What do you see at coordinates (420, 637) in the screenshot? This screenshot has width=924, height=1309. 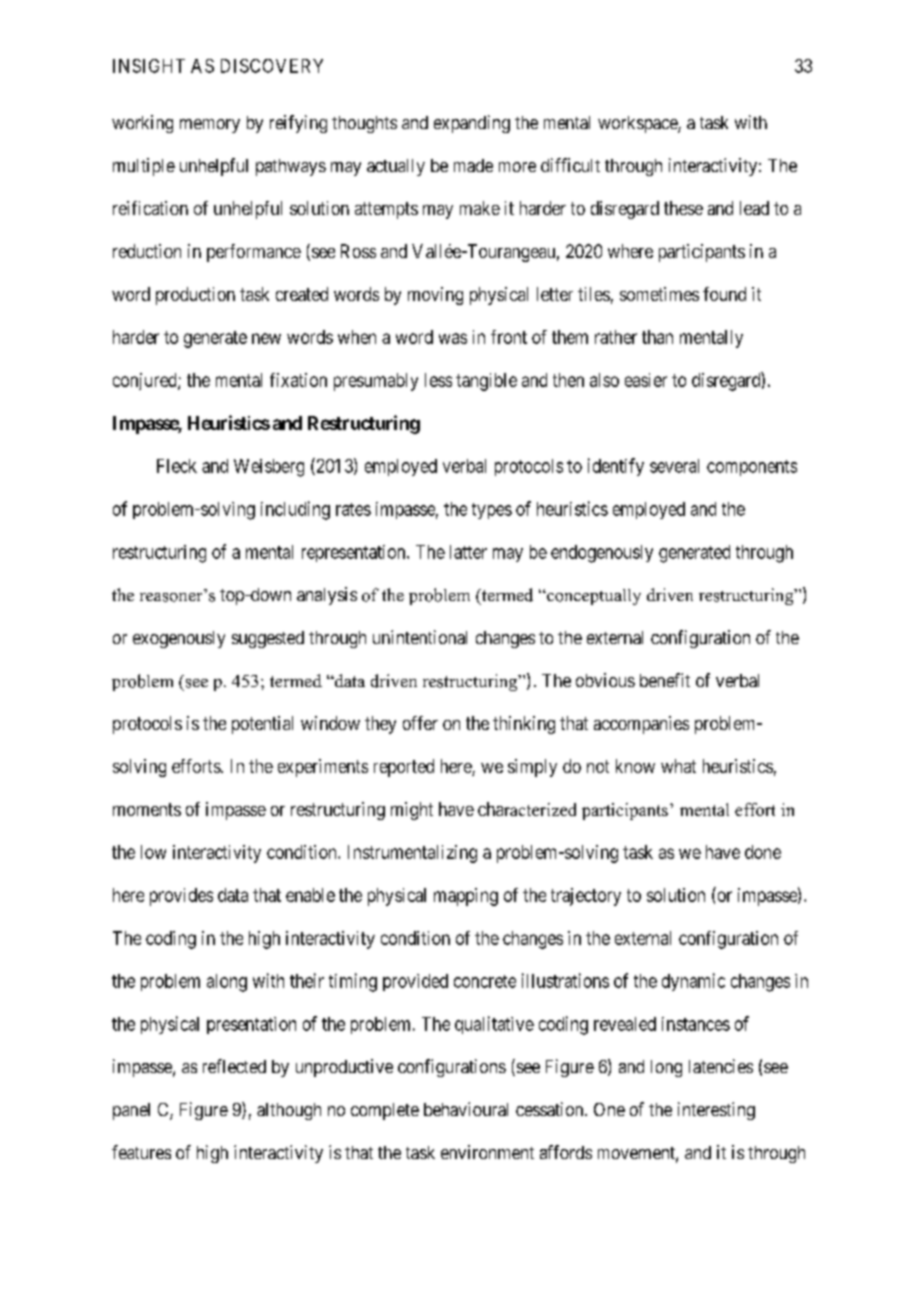 I see `unintentional` at bounding box center [420, 637].
